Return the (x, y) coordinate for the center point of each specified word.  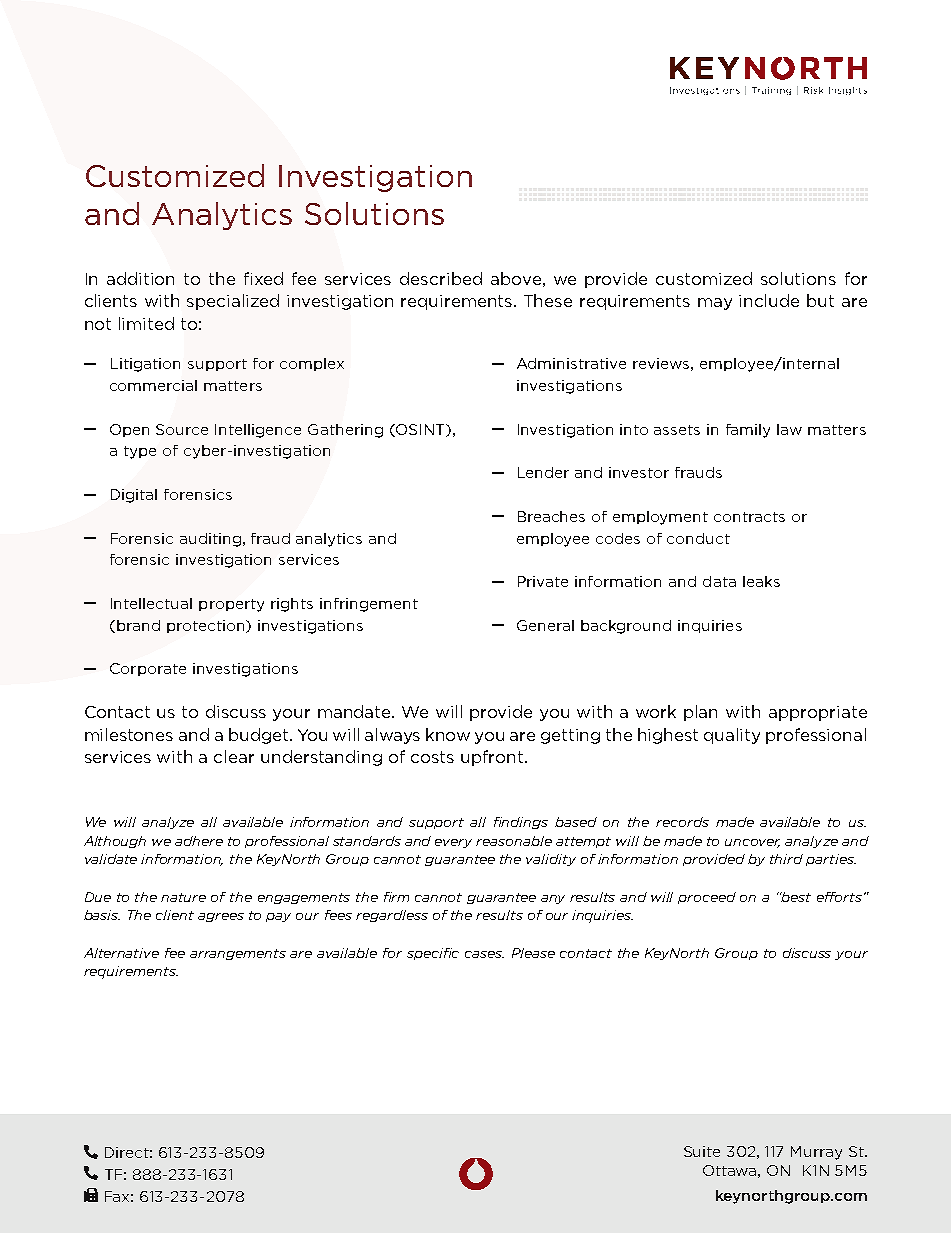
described (441, 278)
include (769, 300)
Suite (702, 1151)
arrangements (238, 954)
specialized (233, 302)
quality (732, 736)
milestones (129, 734)
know (448, 734)
